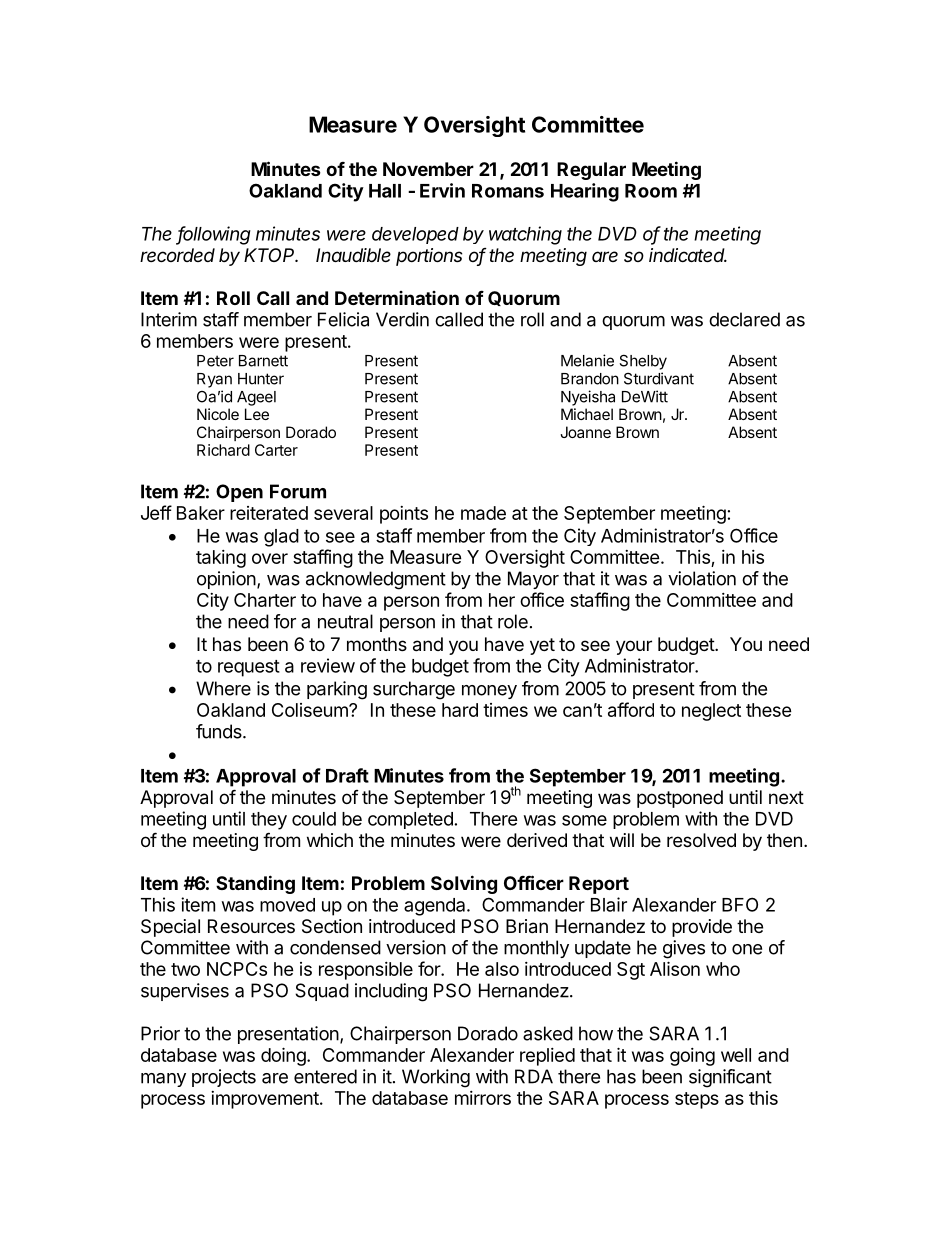  Describe the element at coordinates (702, 578) in the screenshot. I see `violation` at that location.
